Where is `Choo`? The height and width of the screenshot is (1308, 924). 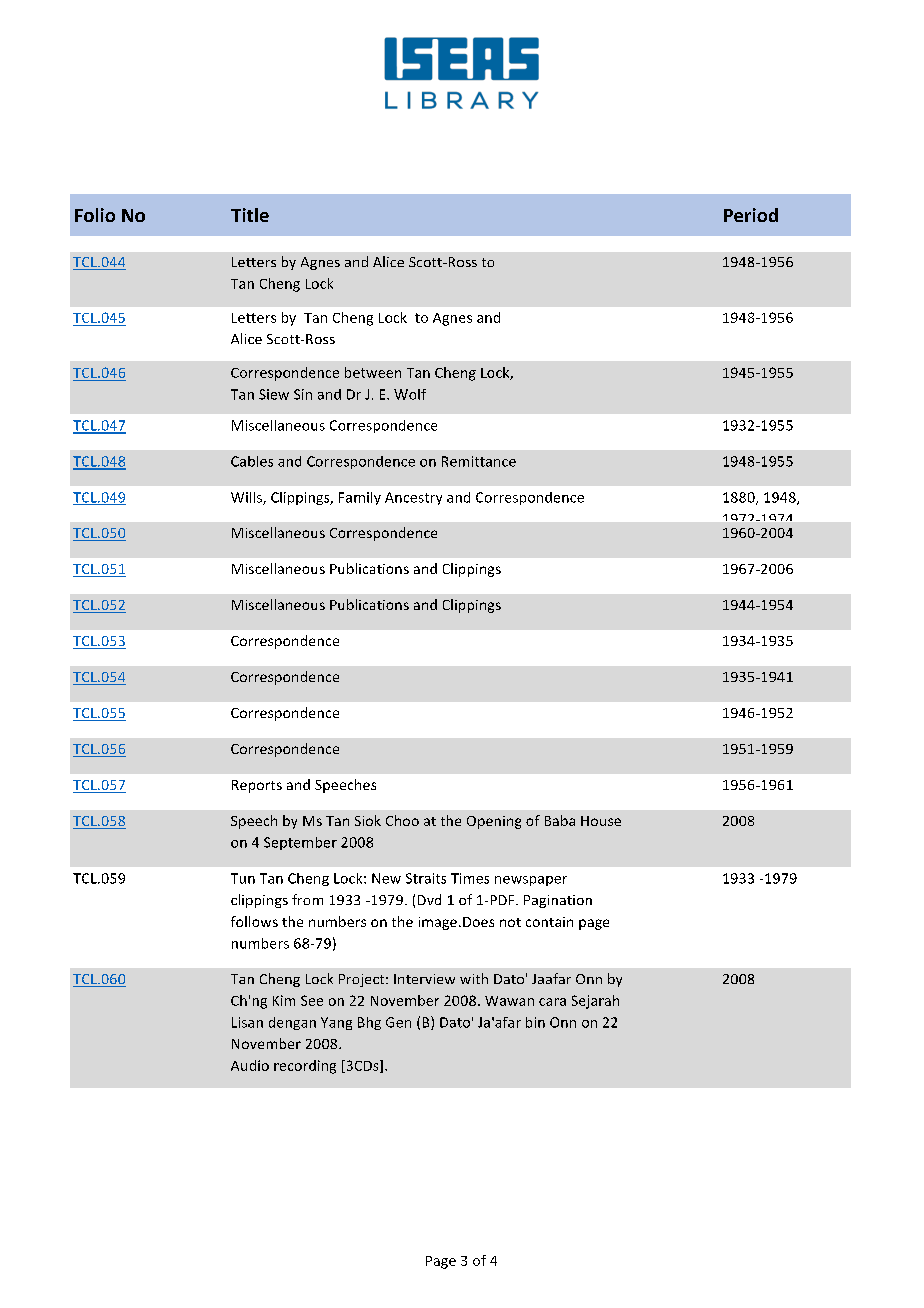 Choo is located at coordinates (402, 820).
